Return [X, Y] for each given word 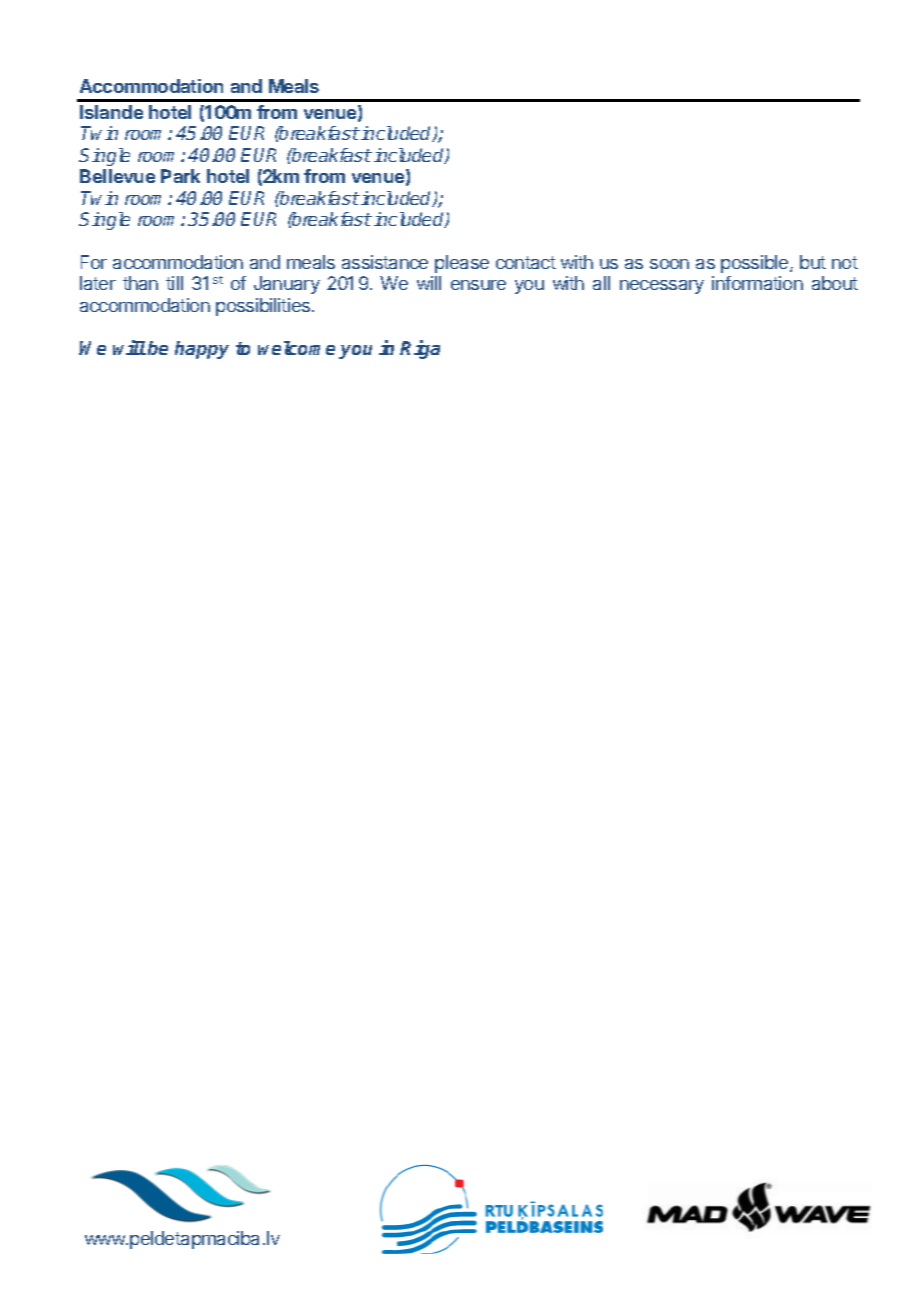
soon [669, 264]
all [601, 283]
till [174, 283]
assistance [385, 262]
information [757, 283]
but [813, 262]
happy [202, 350]
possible [756, 264]
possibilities [264, 307]
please [462, 264]
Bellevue [117, 176]
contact [526, 262]
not [845, 262]
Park [180, 176]
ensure [478, 285]
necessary [662, 287]
